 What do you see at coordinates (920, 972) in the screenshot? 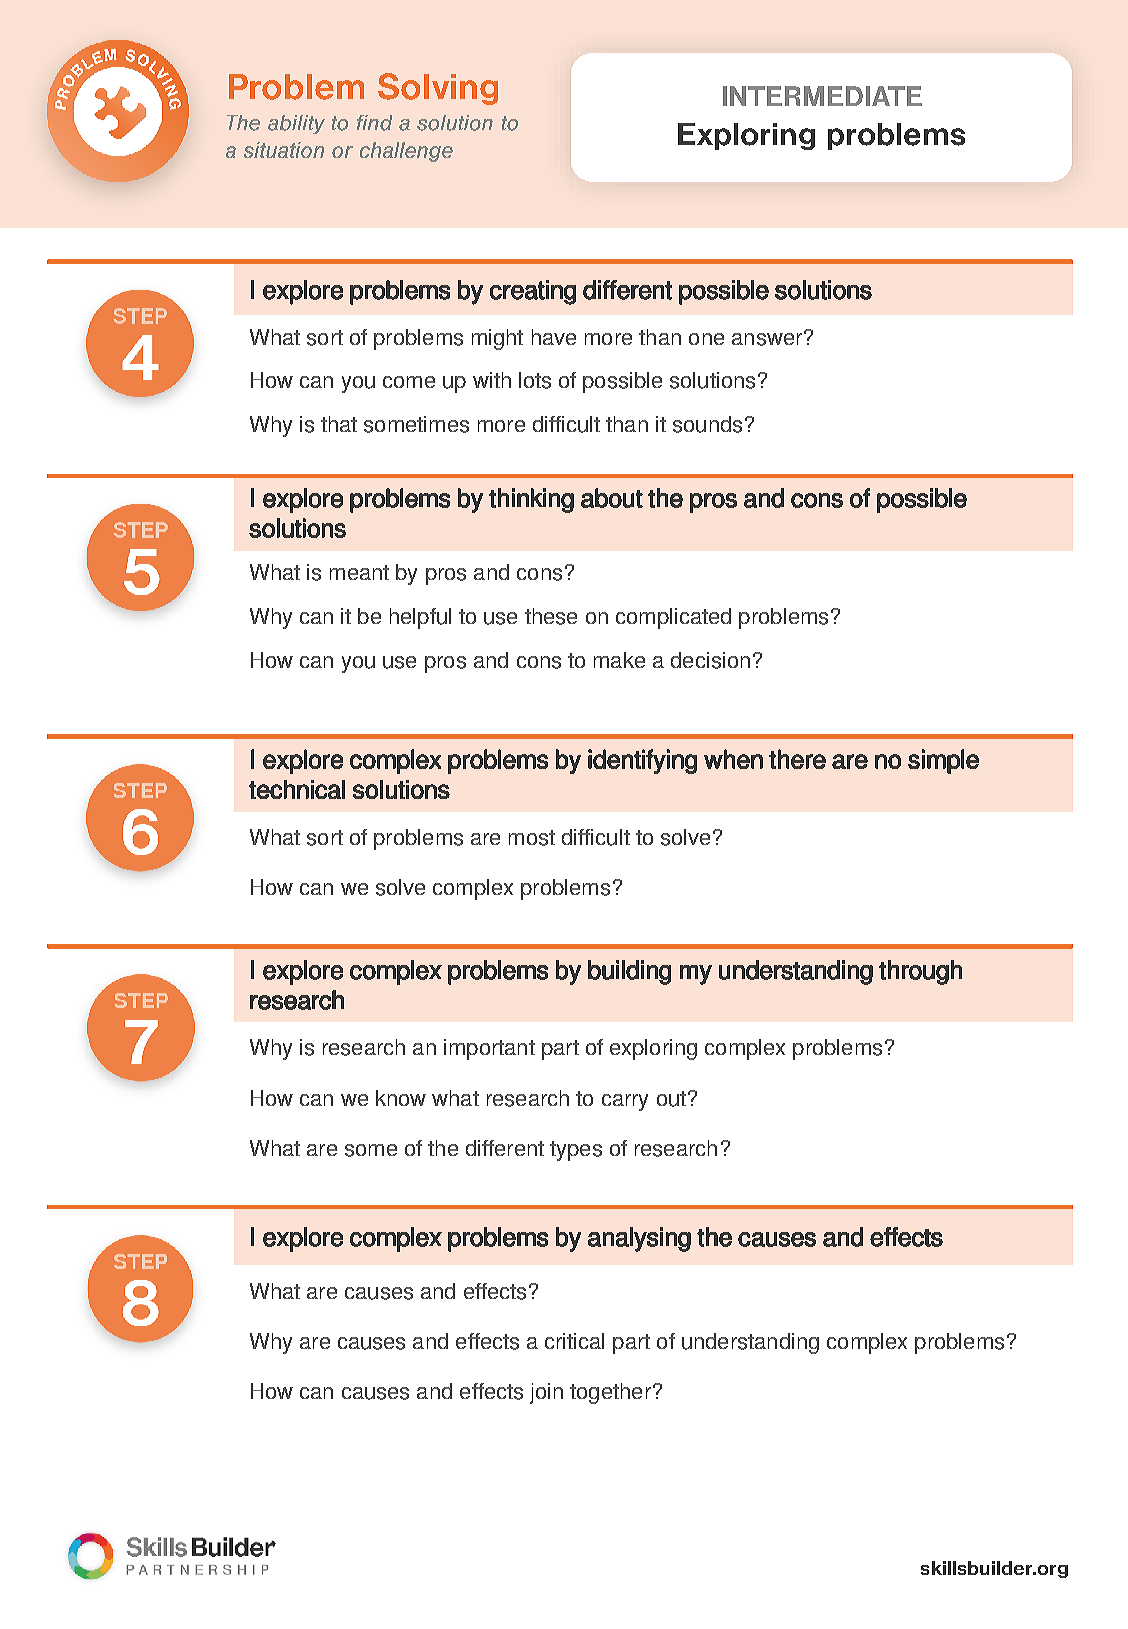
I see `through` at bounding box center [920, 972].
